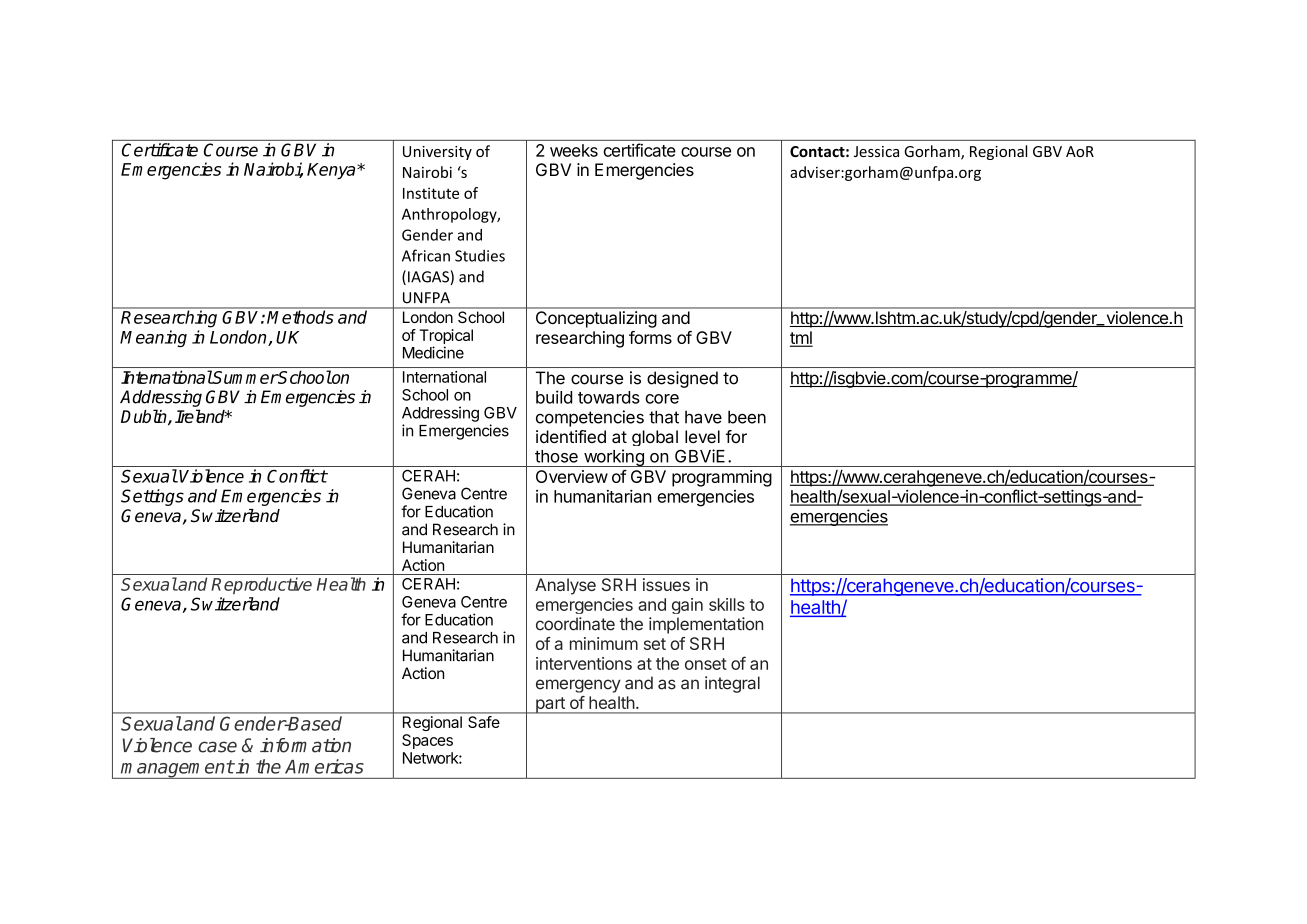 Image resolution: width=1307 pixels, height=924 pixels. Describe the element at coordinates (574, 150) in the screenshot. I see `weeks` at that location.
